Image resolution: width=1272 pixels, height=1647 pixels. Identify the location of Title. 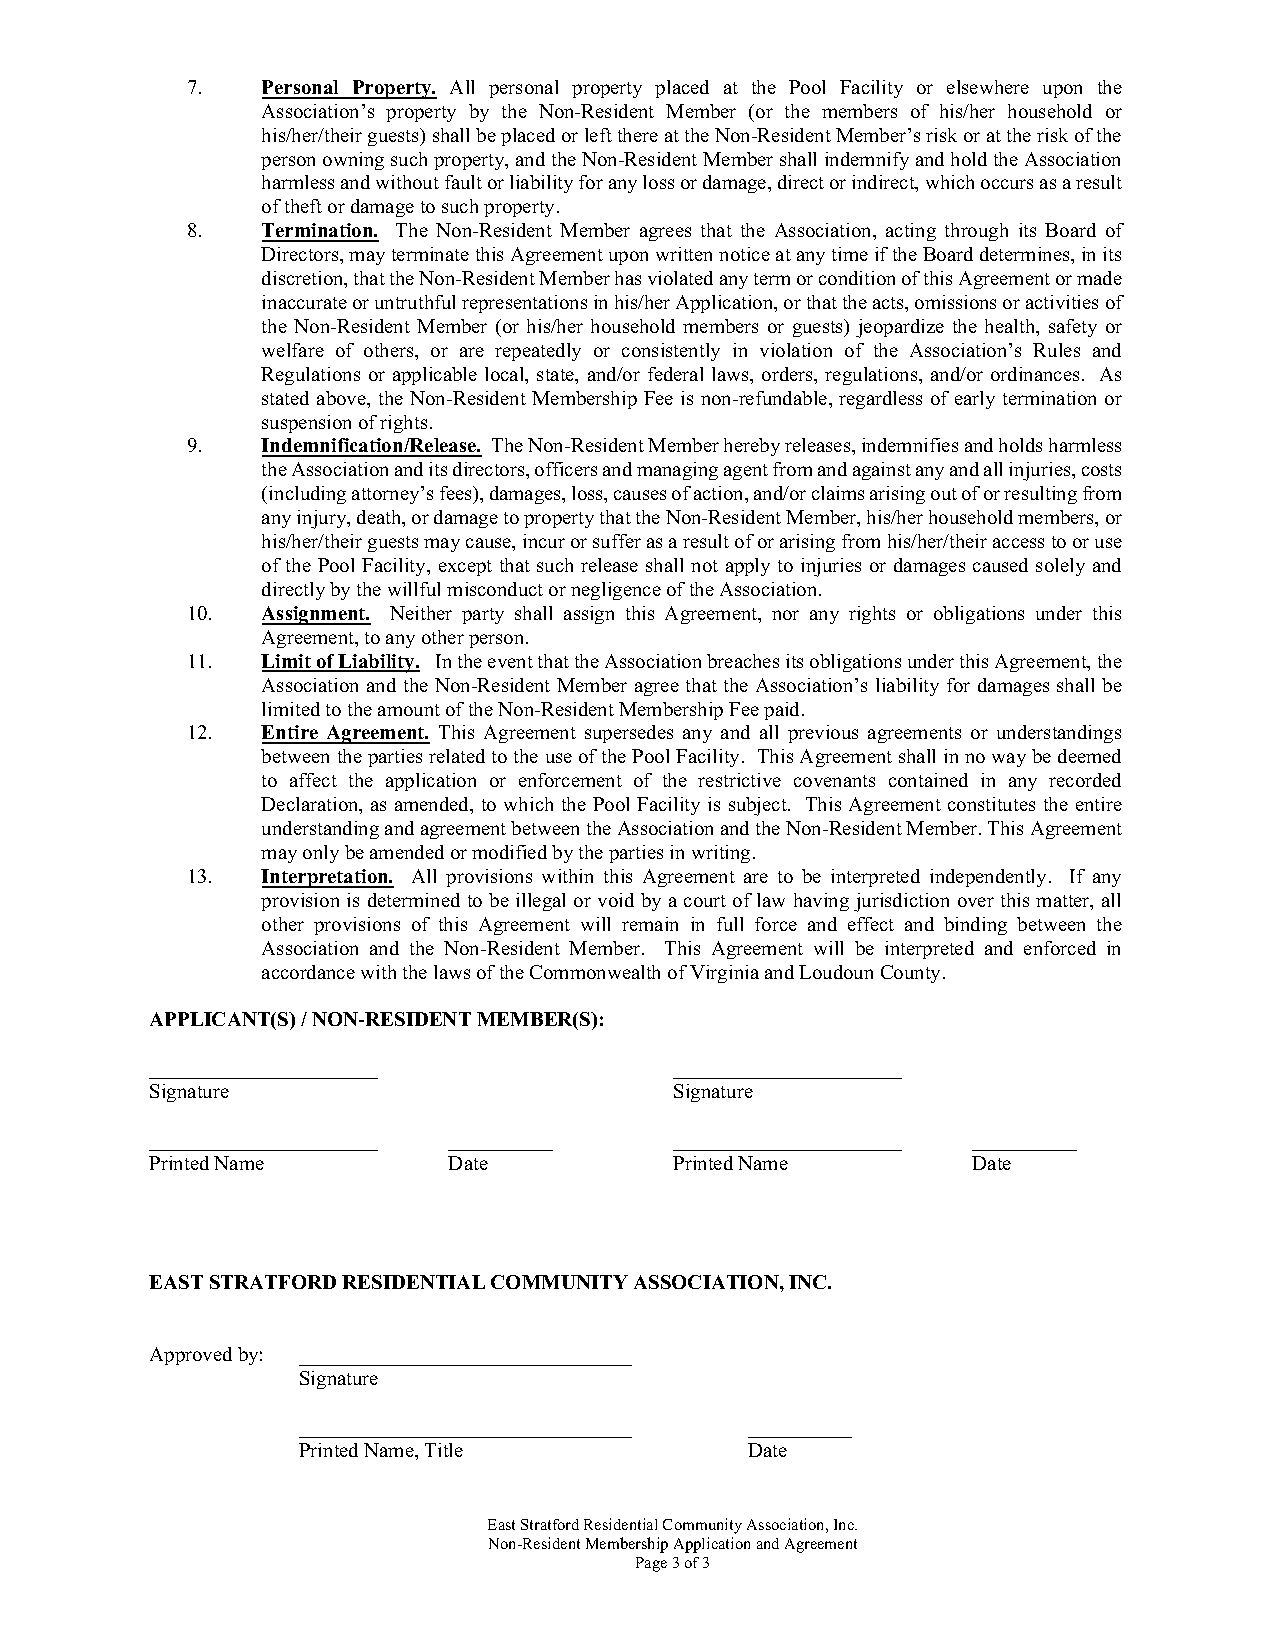
(444, 1450).
